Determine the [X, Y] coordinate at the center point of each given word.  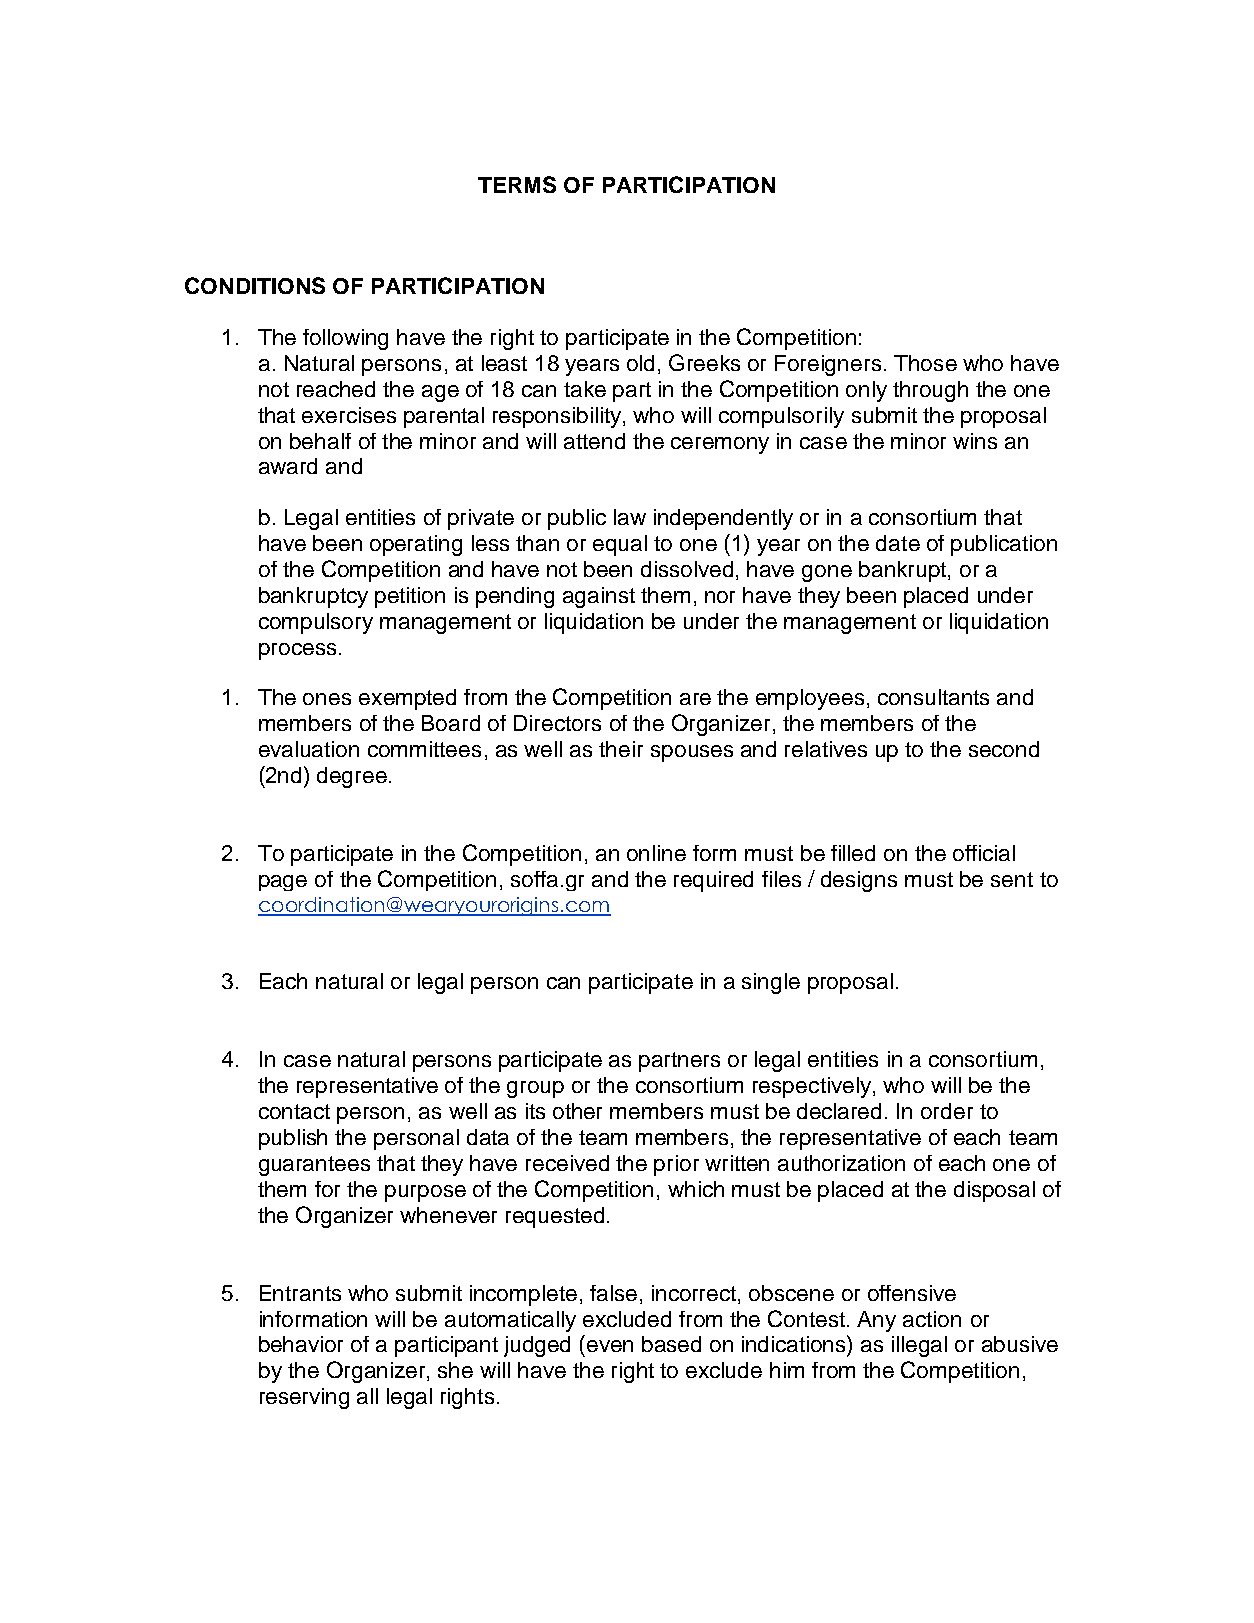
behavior [301, 1344]
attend [594, 441]
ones [327, 699]
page [283, 883]
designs [859, 881]
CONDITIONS [255, 285]
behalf [320, 441]
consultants [933, 697]
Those [925, 363]
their [621, 749]
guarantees [314, 1166]
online [656, 853]
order [947, 1111]
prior [676, 1165]
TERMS [517, 184]
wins [975, 441]
